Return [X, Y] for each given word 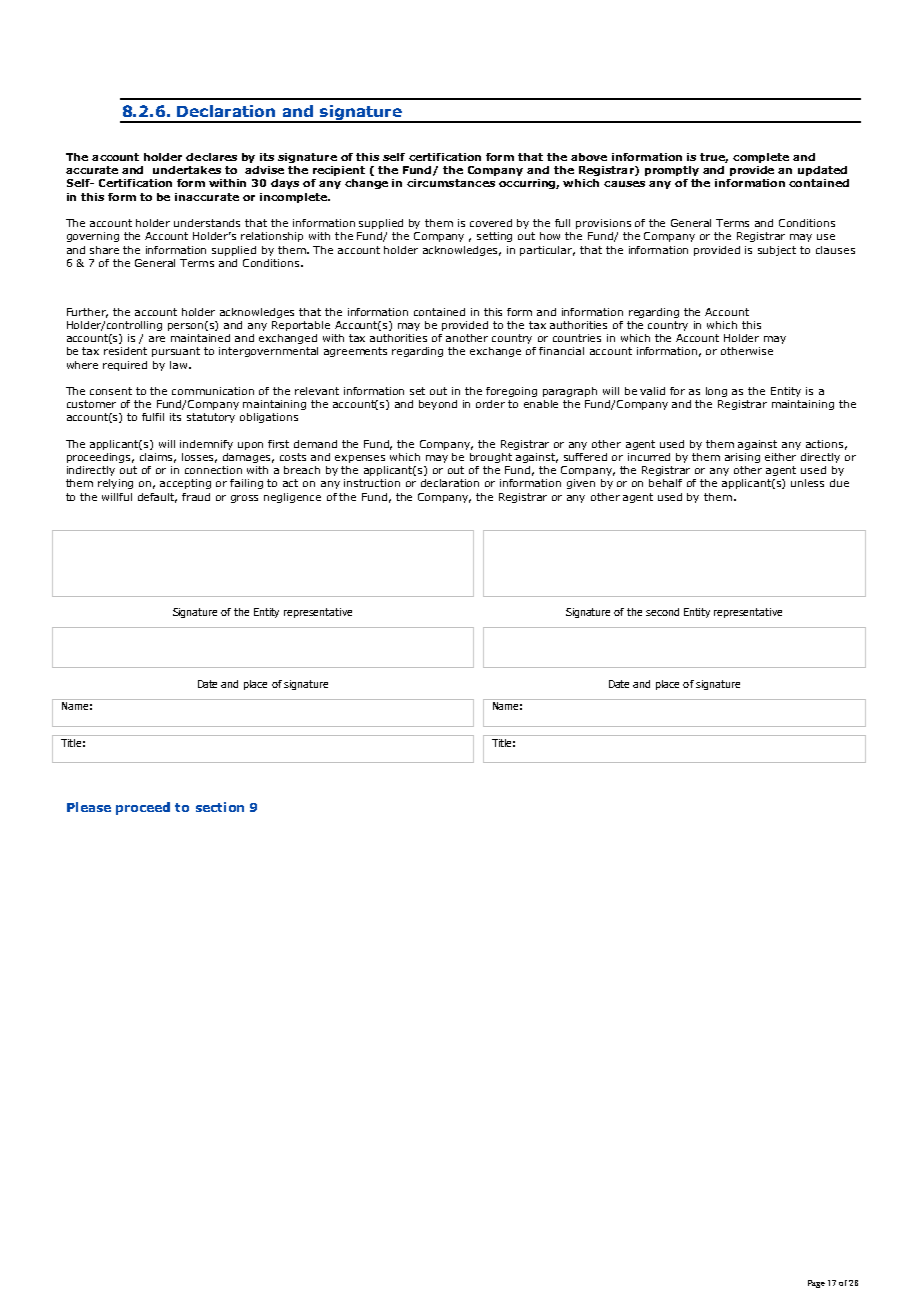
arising [742, 458]
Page [816, 1284]
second [662, 612]
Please [89, 807]
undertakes [187, 170]
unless [807, 483]
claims [158, 458]
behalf [665, 483]
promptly [672, 171]
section [220, 807]
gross [244, 499]
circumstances [451, 183]
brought [491, 458]
